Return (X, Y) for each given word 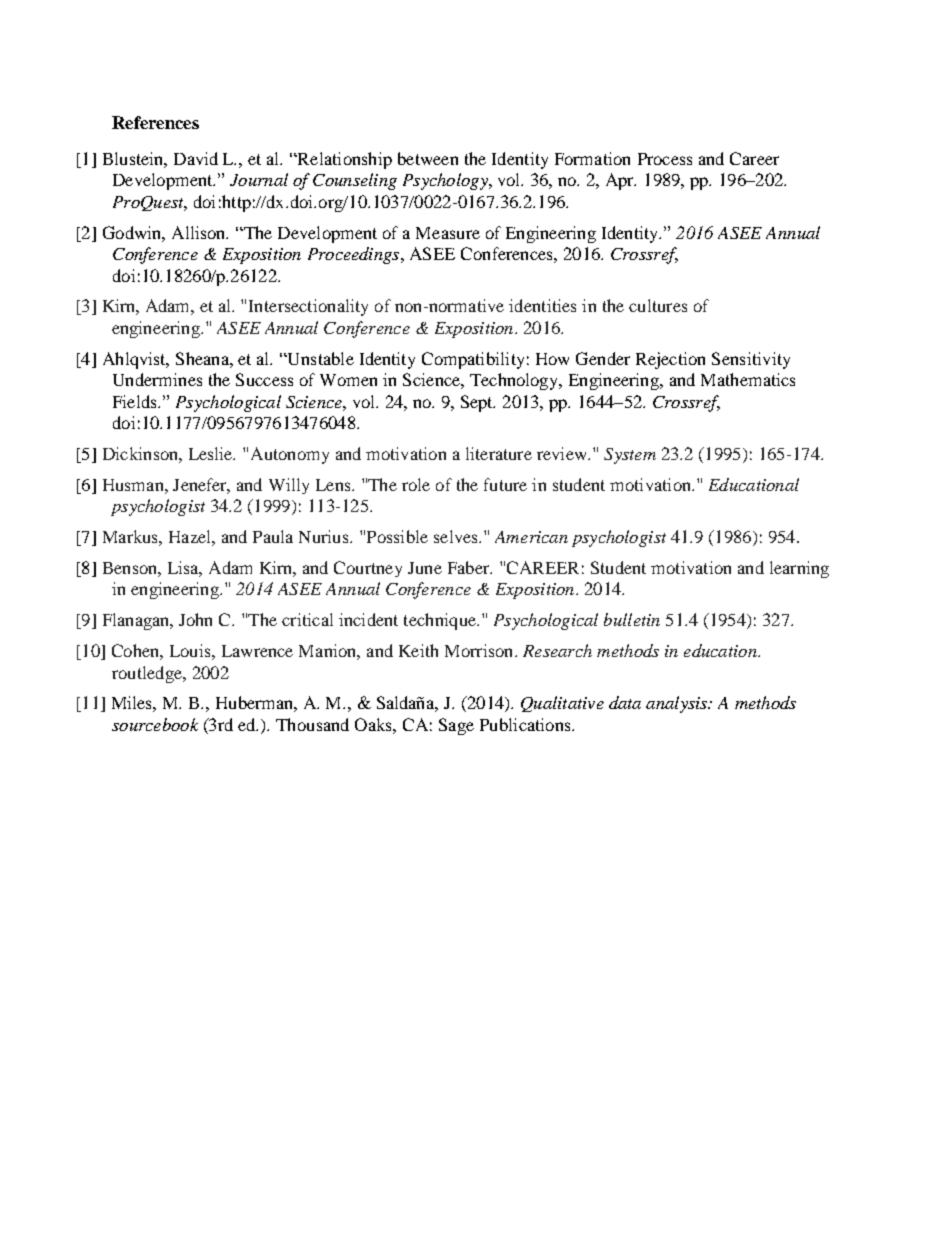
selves (457, 536)
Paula (273, 536)
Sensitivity (751, 360)
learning (799, 569)
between (428, 158)
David (196, 158)
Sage (456, 726)
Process (665, 159)
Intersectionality (308, 307)
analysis (678, 704)
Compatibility (473, 360)
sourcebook (155, 724)
